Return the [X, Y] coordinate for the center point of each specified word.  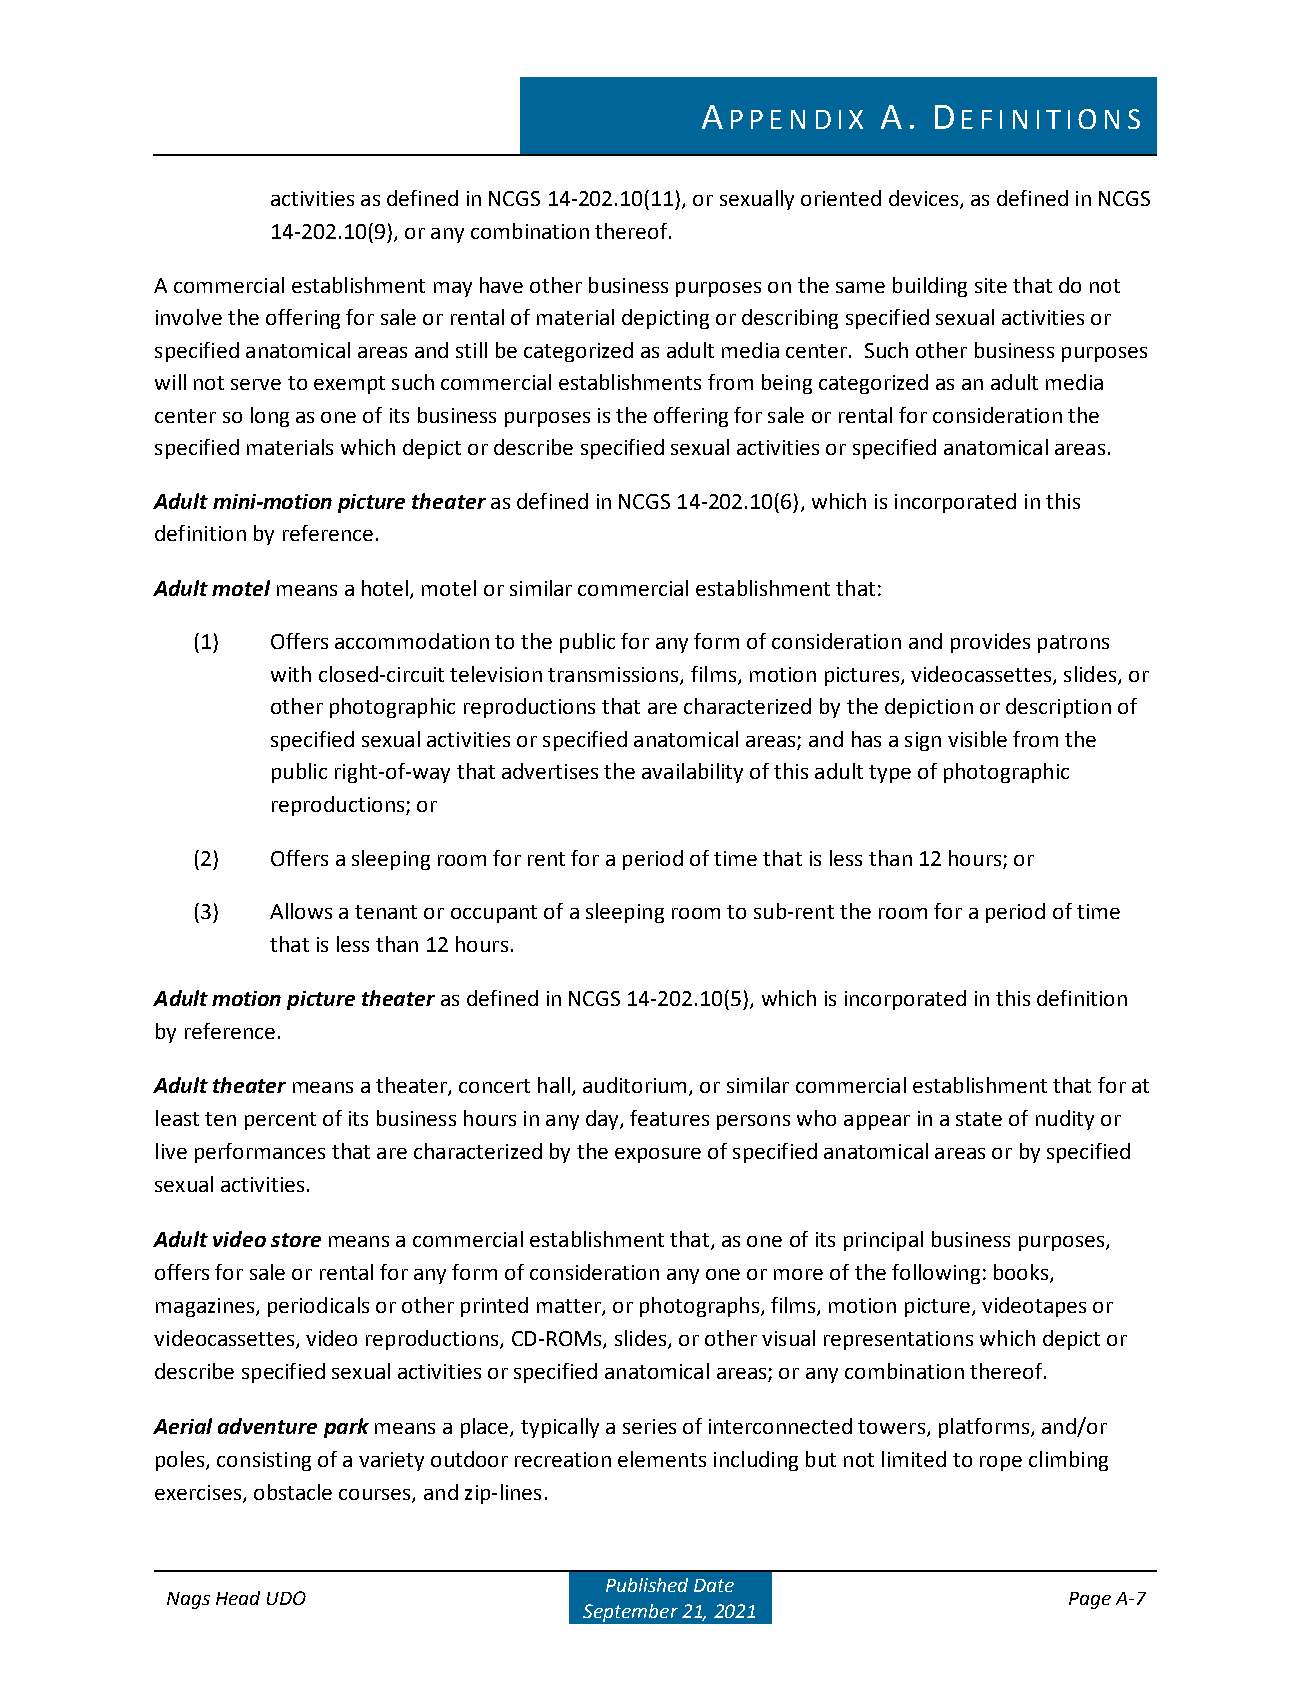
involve [189, 317]
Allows [301, 911]
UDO [286, 1598]
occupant [494, 914]
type [890, 774]
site [991, 285]
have [501, 285]
